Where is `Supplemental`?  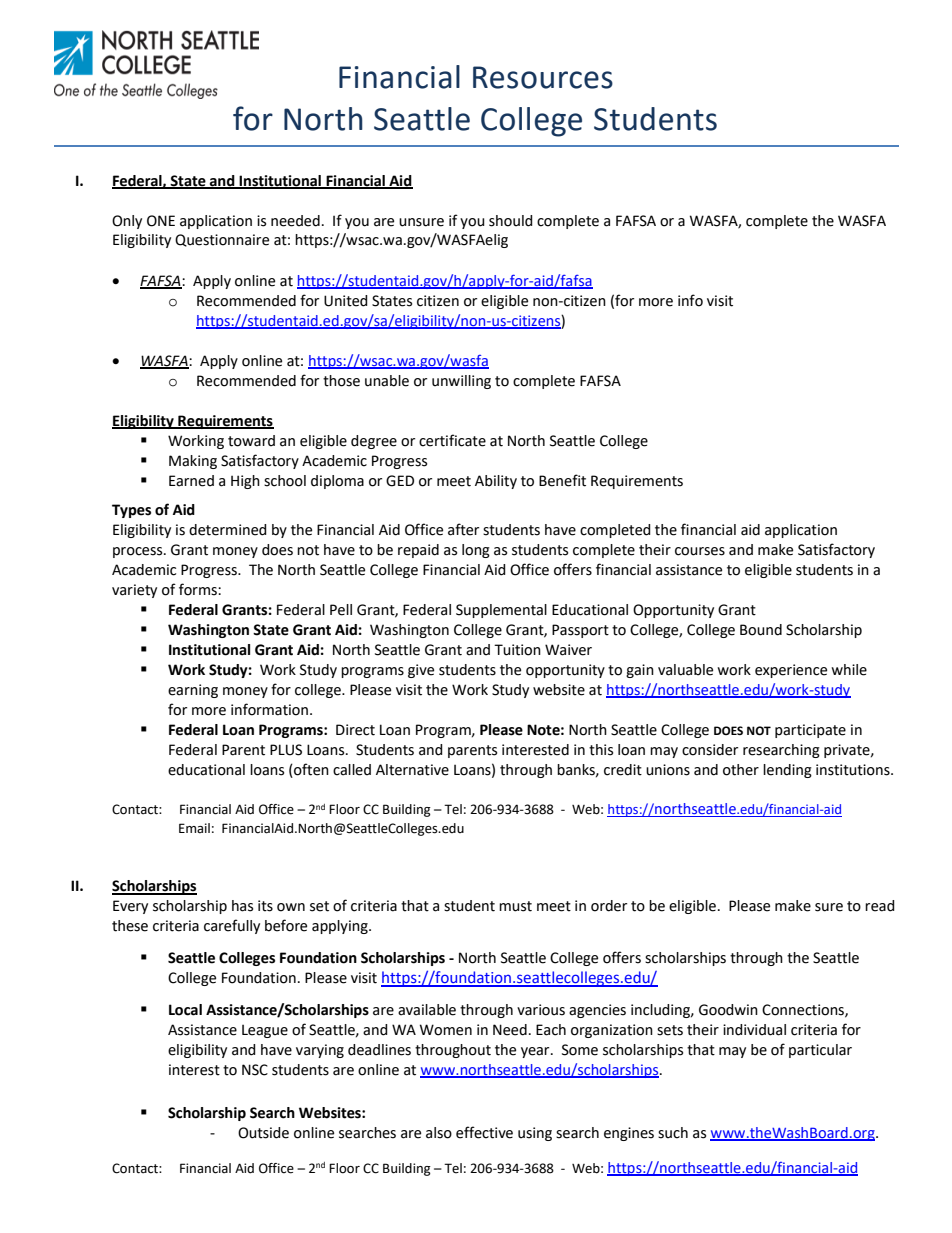
Supplemental is located at coordinates (501, 611).
